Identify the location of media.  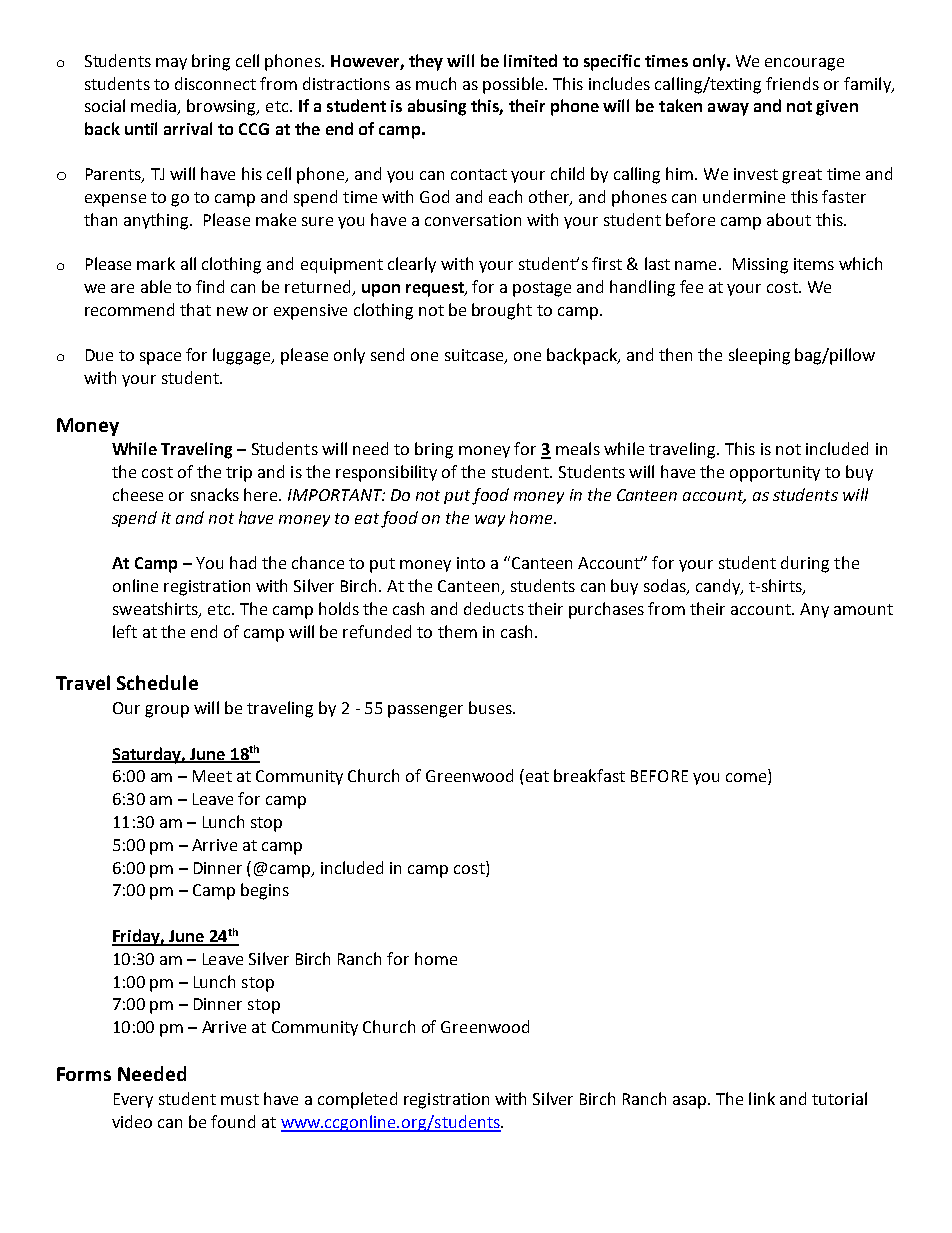
(155, 107).
